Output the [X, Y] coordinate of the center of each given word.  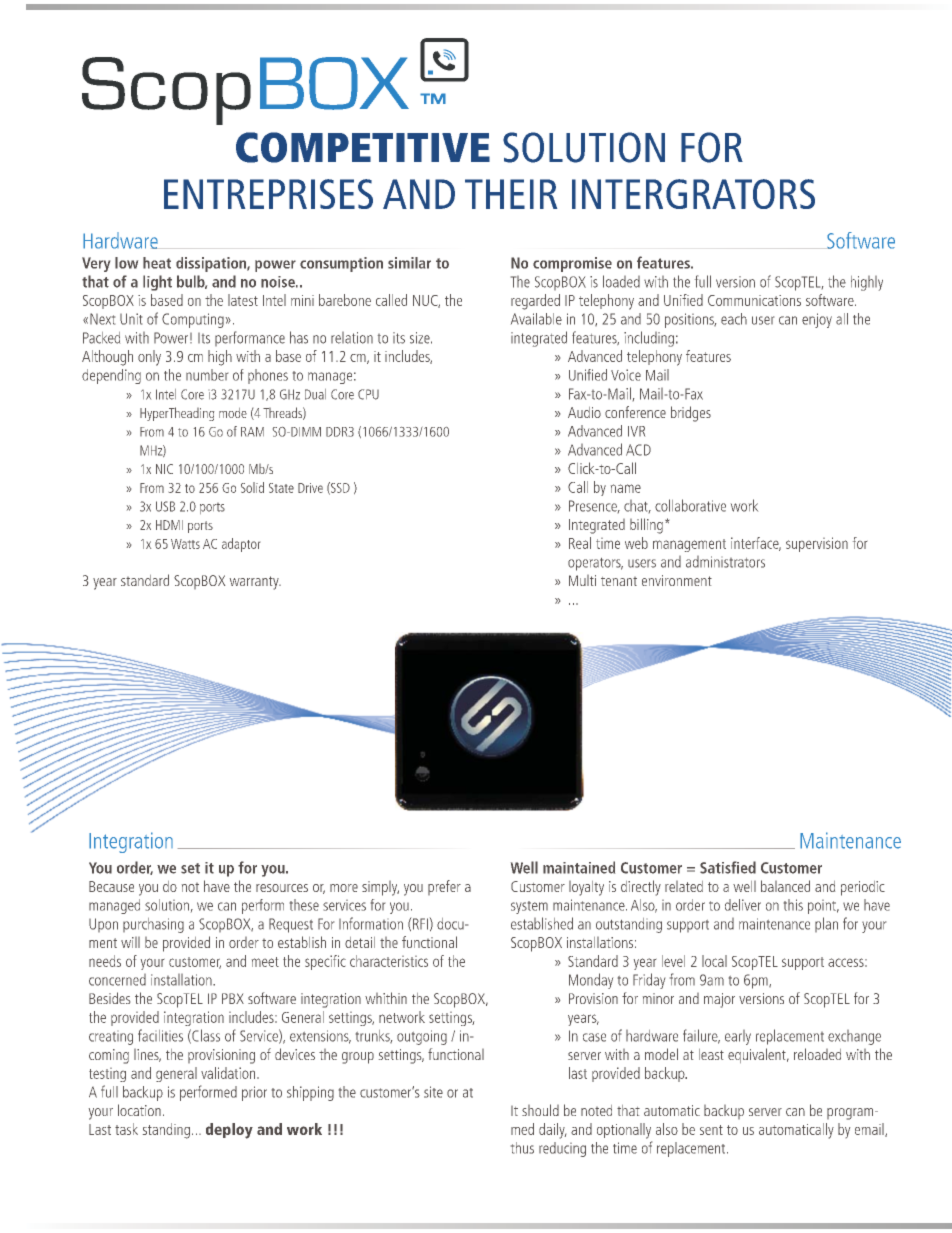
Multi [582, 580]
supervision [817, 544]
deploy [229, 1131]
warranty [255, 583]
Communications [754, 300]
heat [157, 263]
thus [522, 1148]
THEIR [511, 194]
